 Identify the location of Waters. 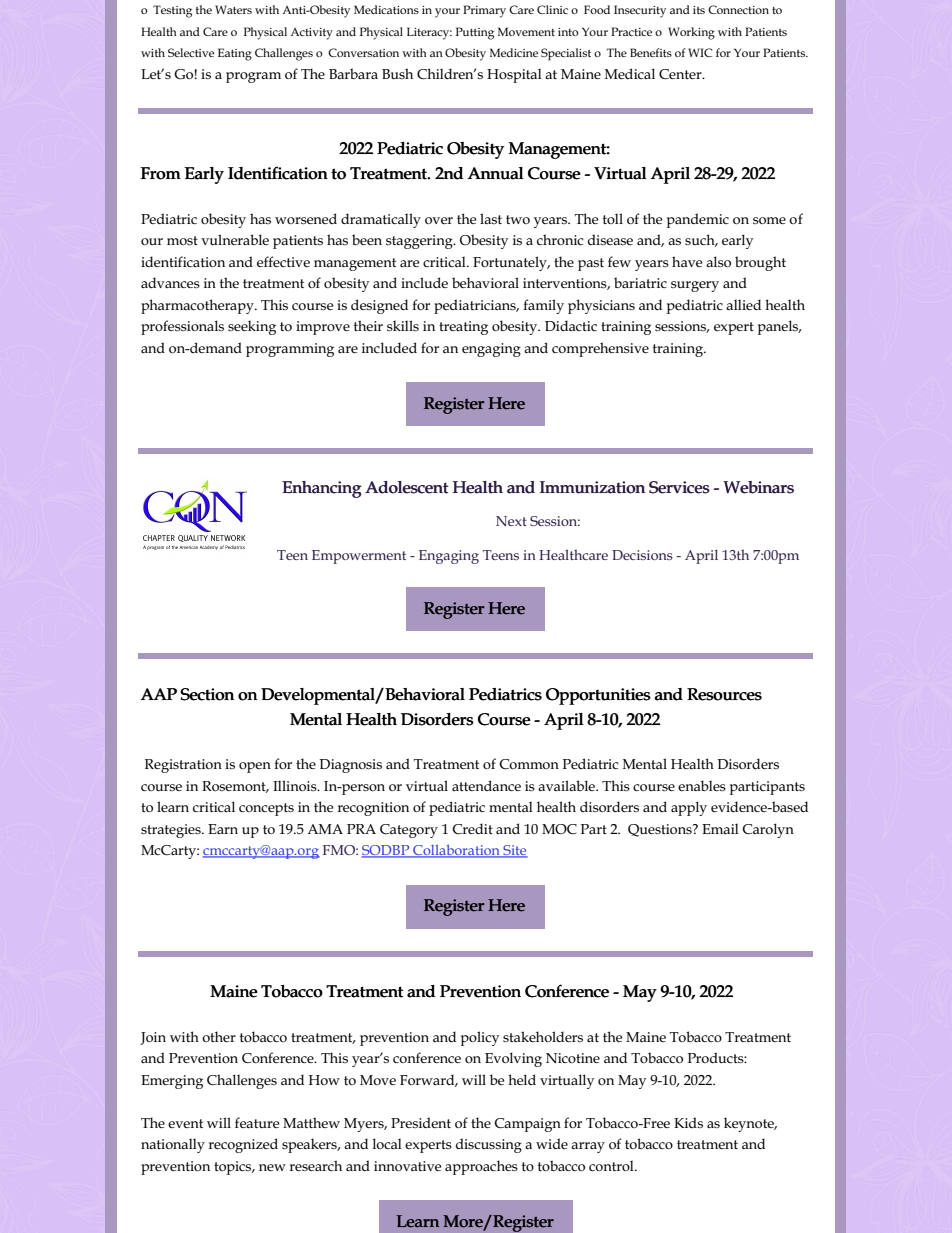
(233, 9).
